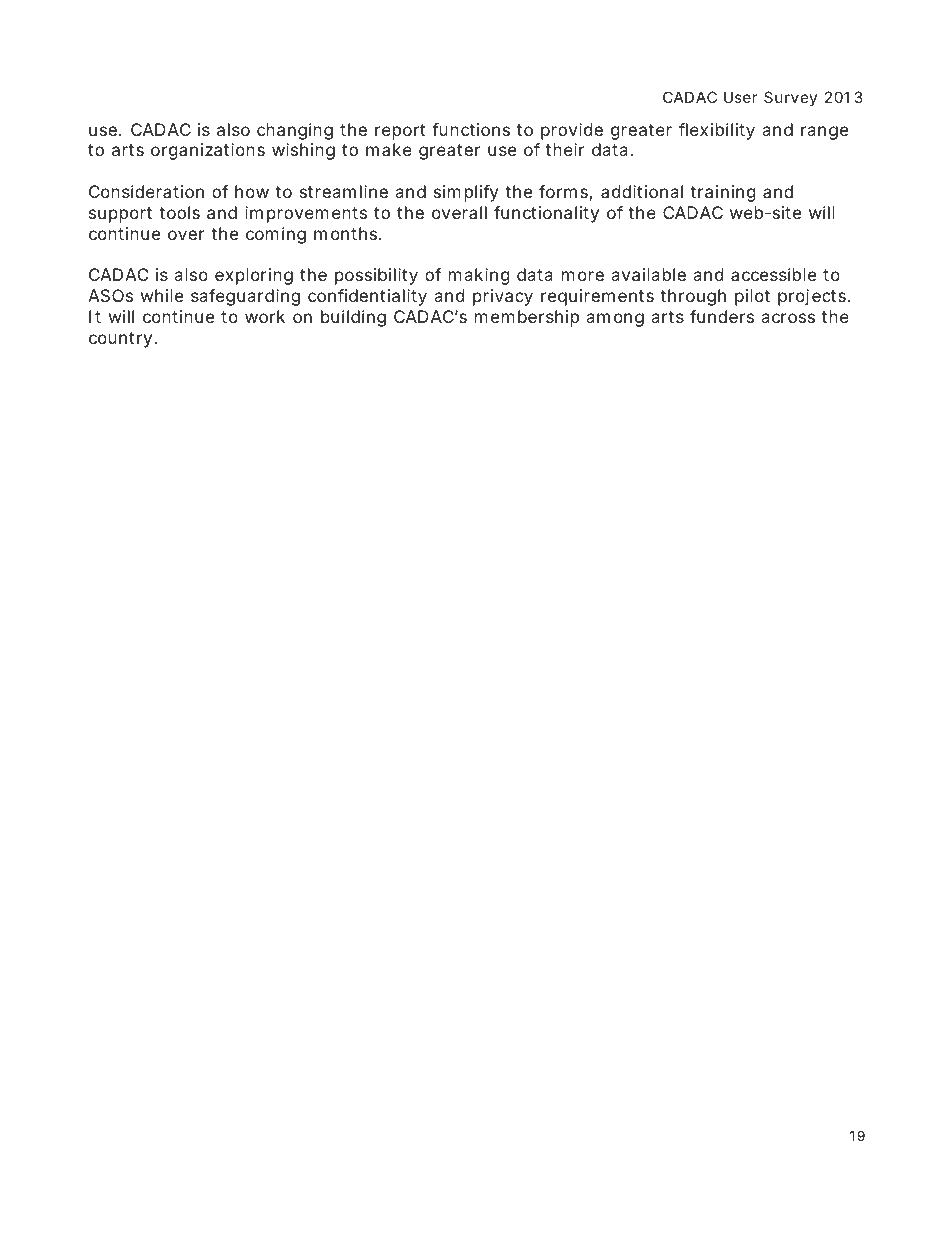 Image resolution: width=952 pixels, height=1233 pixels. I want to click on Survey, so click(790, 98).
